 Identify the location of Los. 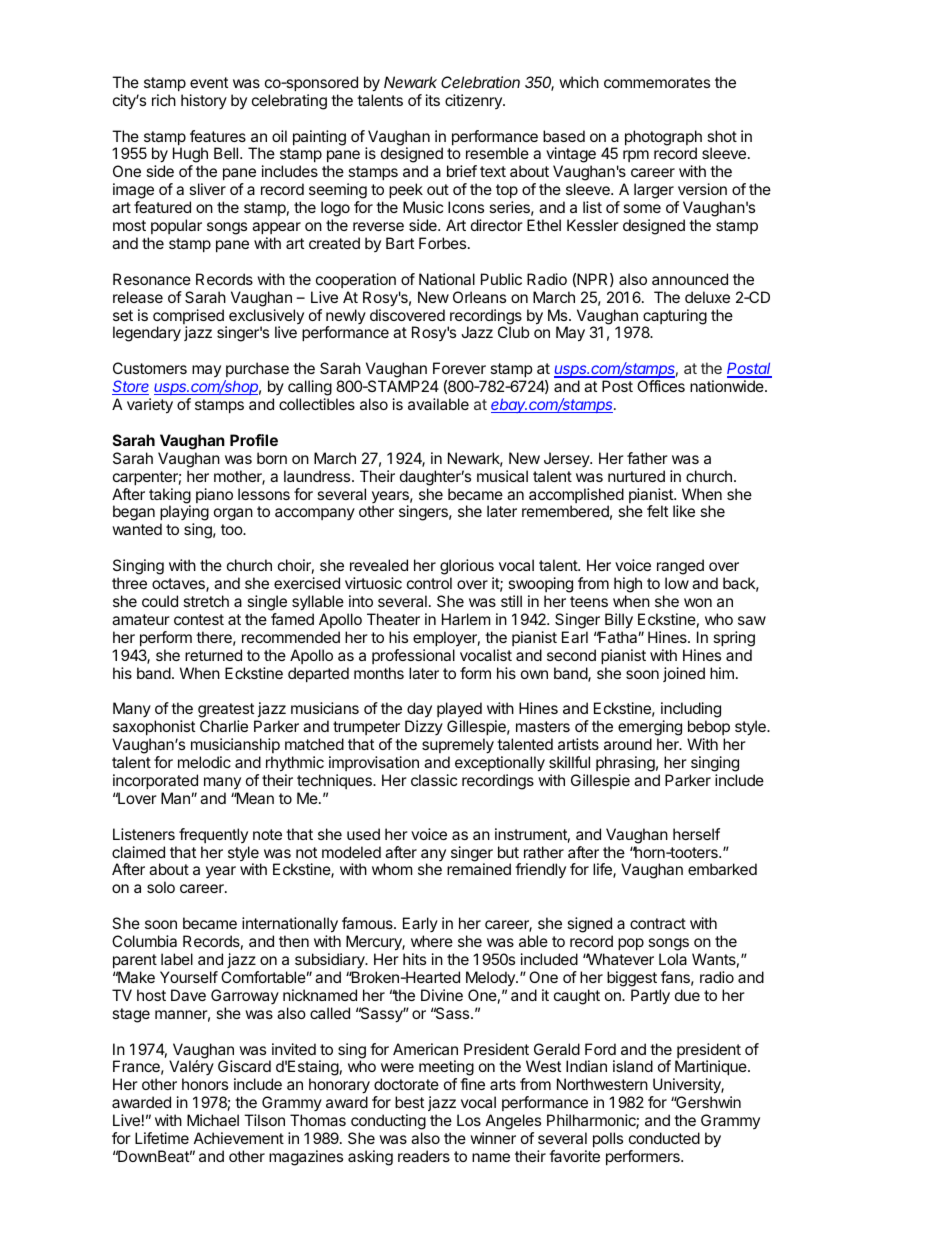
(469, 1120).
